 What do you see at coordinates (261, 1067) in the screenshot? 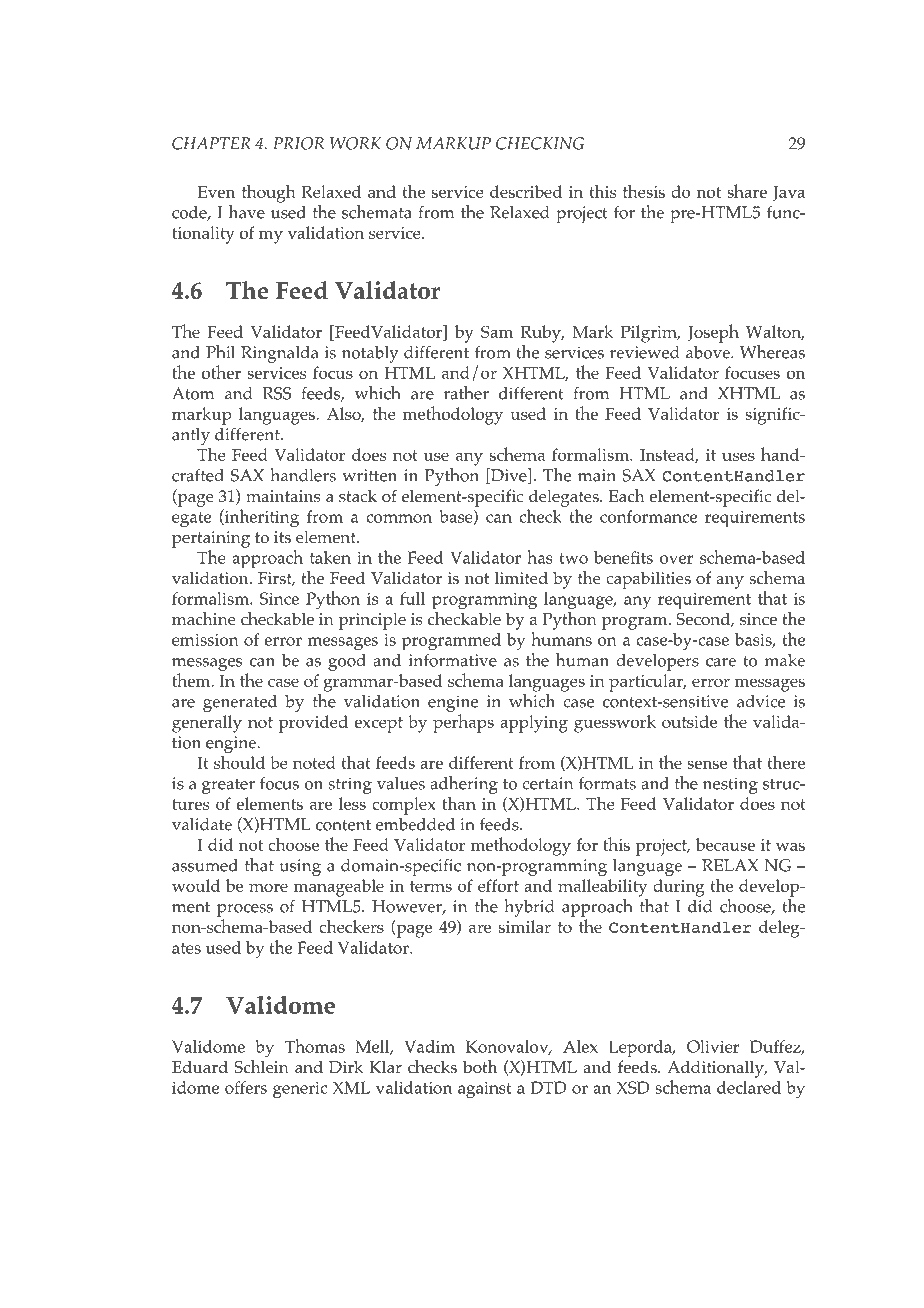
I see `Schlein` at bounding box center [261, 1067].
